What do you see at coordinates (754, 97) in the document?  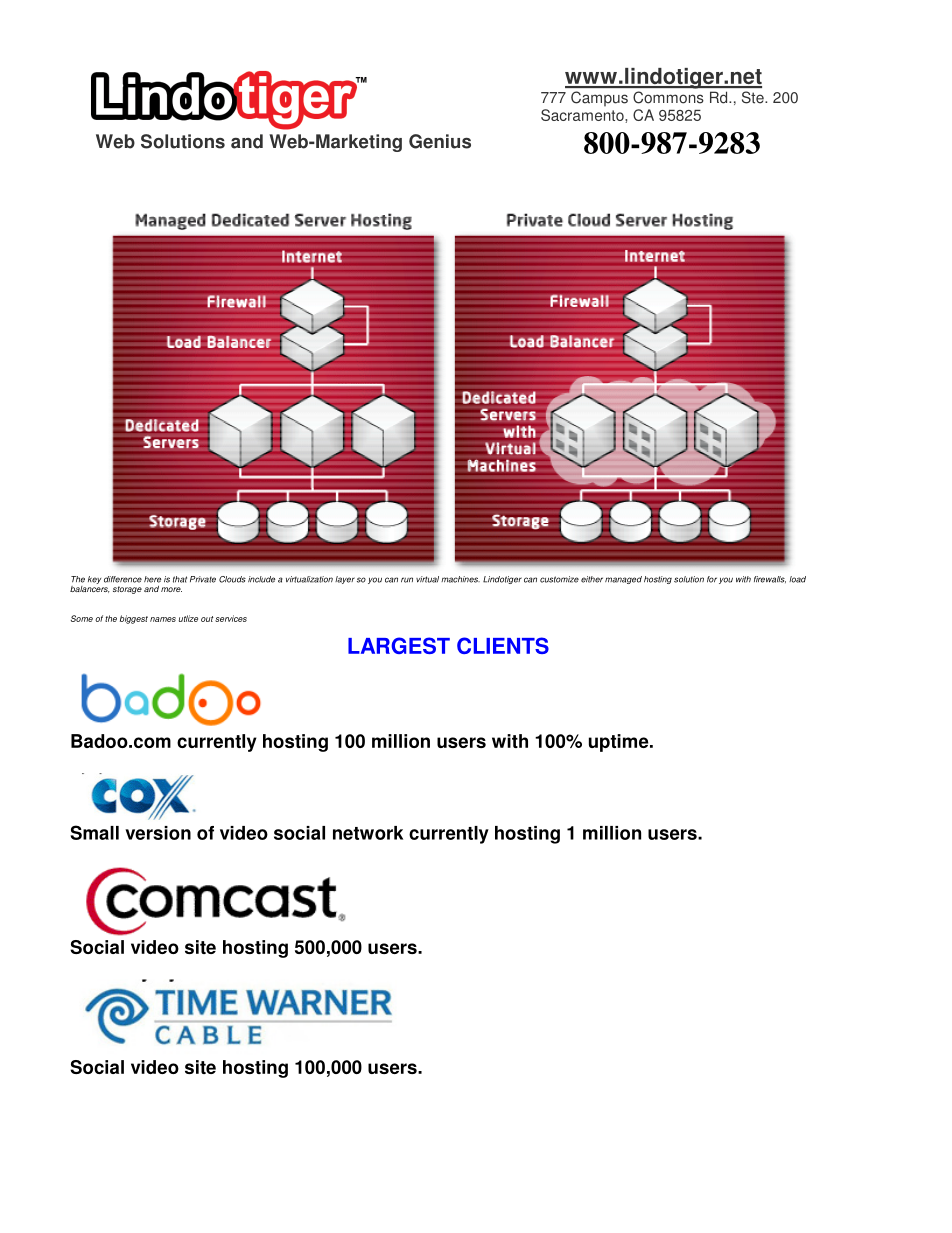 I see `Ste` at bounding box center [754, 97].
